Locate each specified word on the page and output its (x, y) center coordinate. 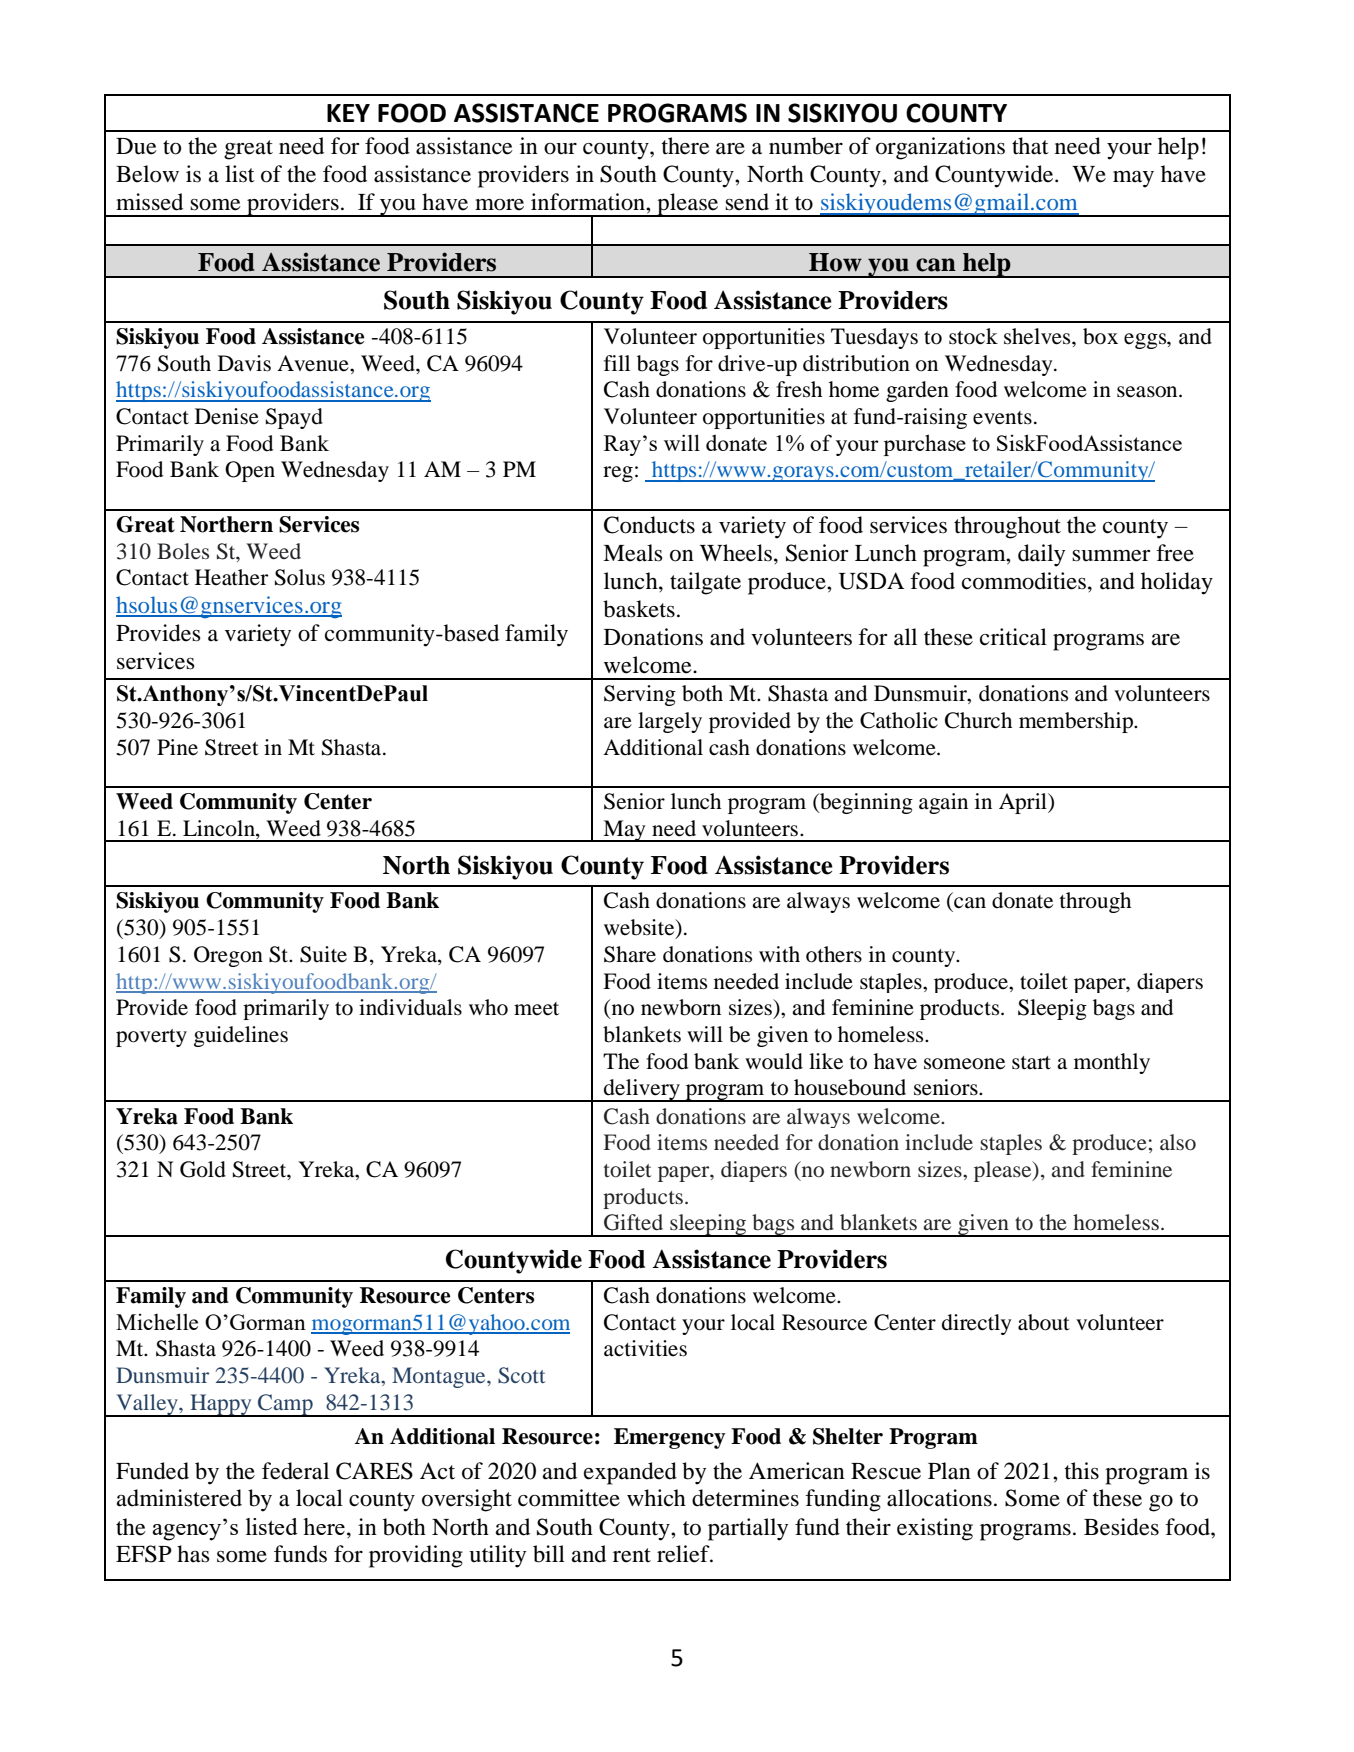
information (589, 202)
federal (295, 1471)
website (640, 928)
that (1030, 146)
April (1024, 803)
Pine (177, 747)
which (656, 1498)
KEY (348, 113)
